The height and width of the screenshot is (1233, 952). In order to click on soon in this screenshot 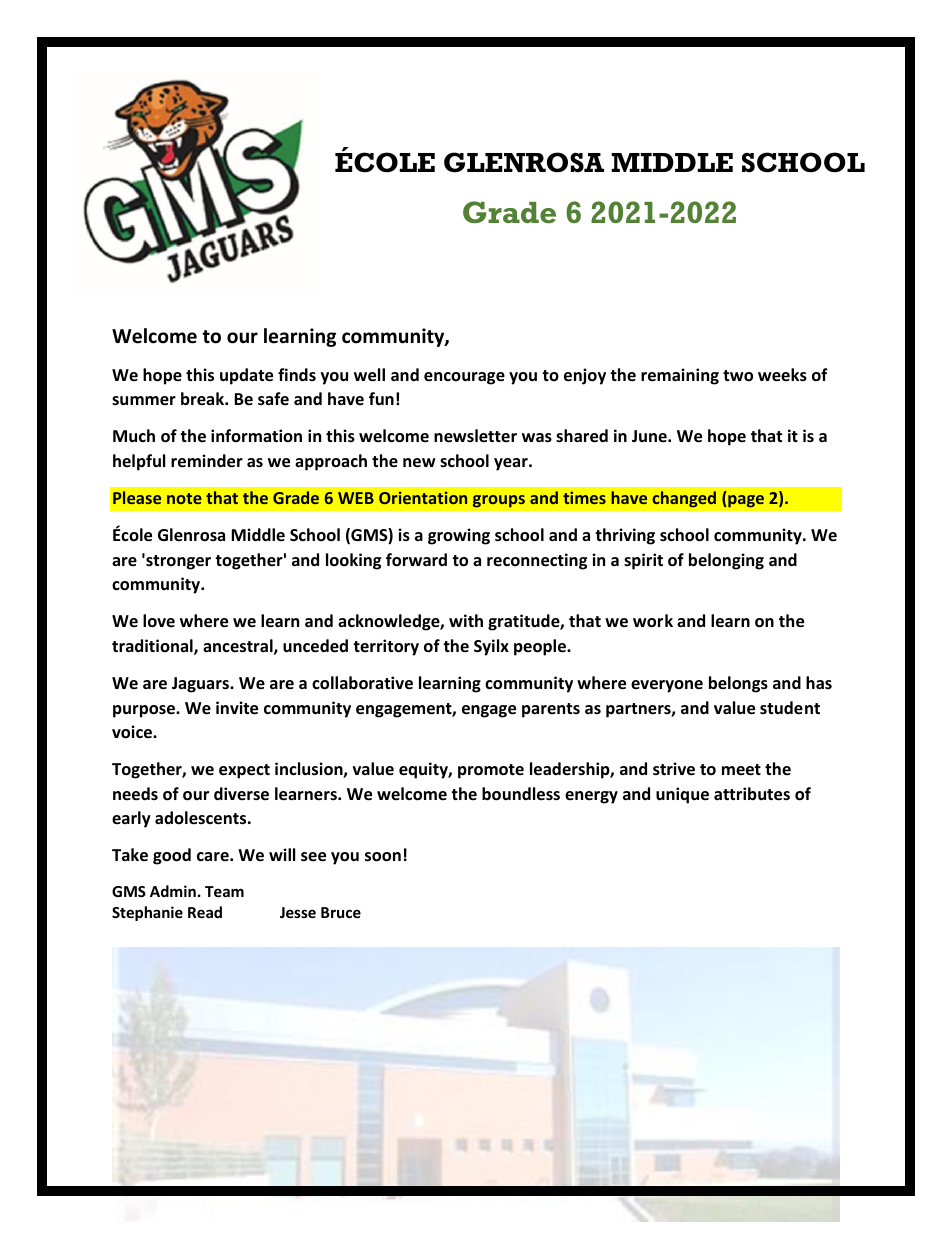, I will do `click(383, 857)`.
